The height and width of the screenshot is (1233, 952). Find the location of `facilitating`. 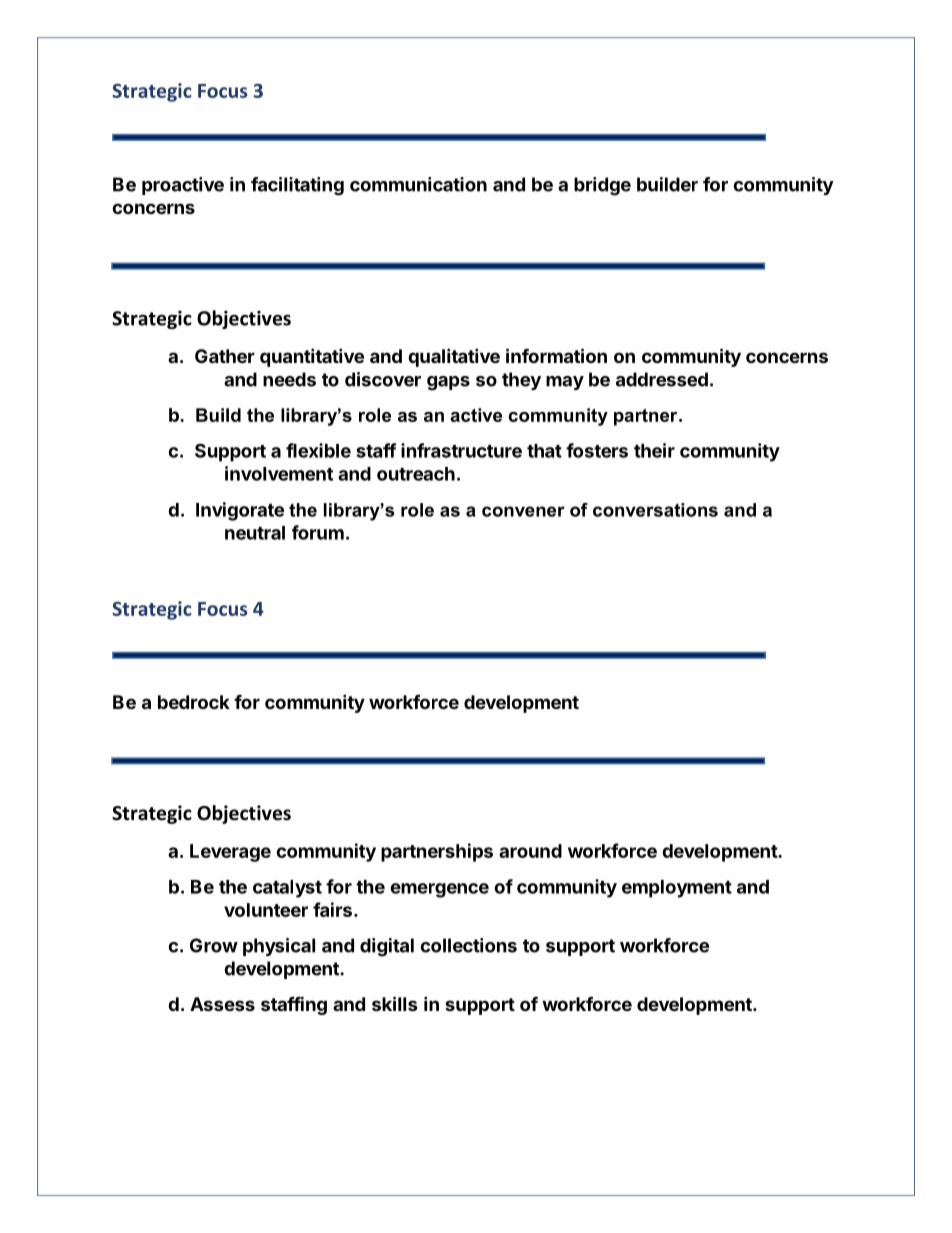

facilitating is located at coordinates (297, 186).
